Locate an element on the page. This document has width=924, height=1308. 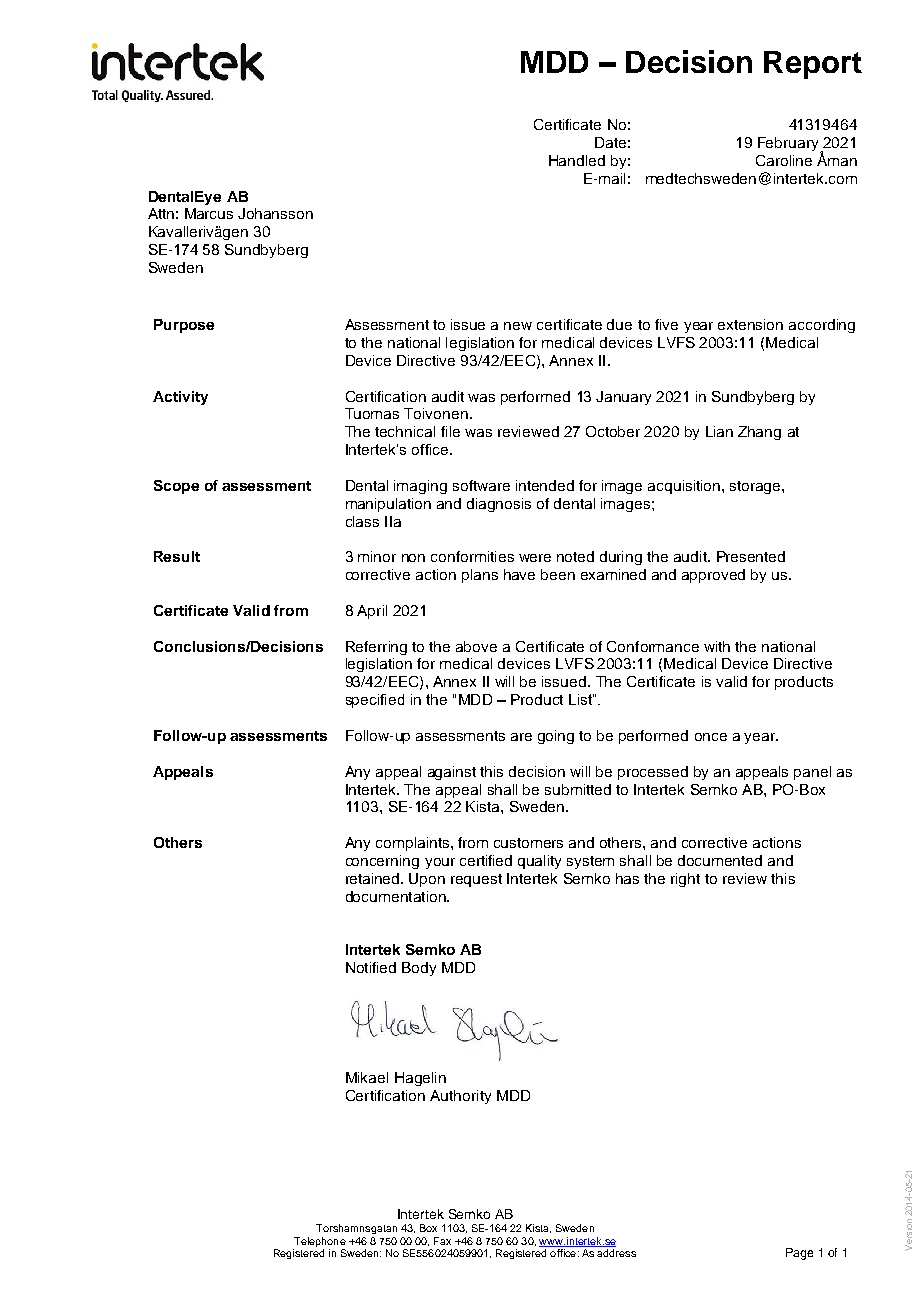
Notified is located at coordinates (371, 967).
